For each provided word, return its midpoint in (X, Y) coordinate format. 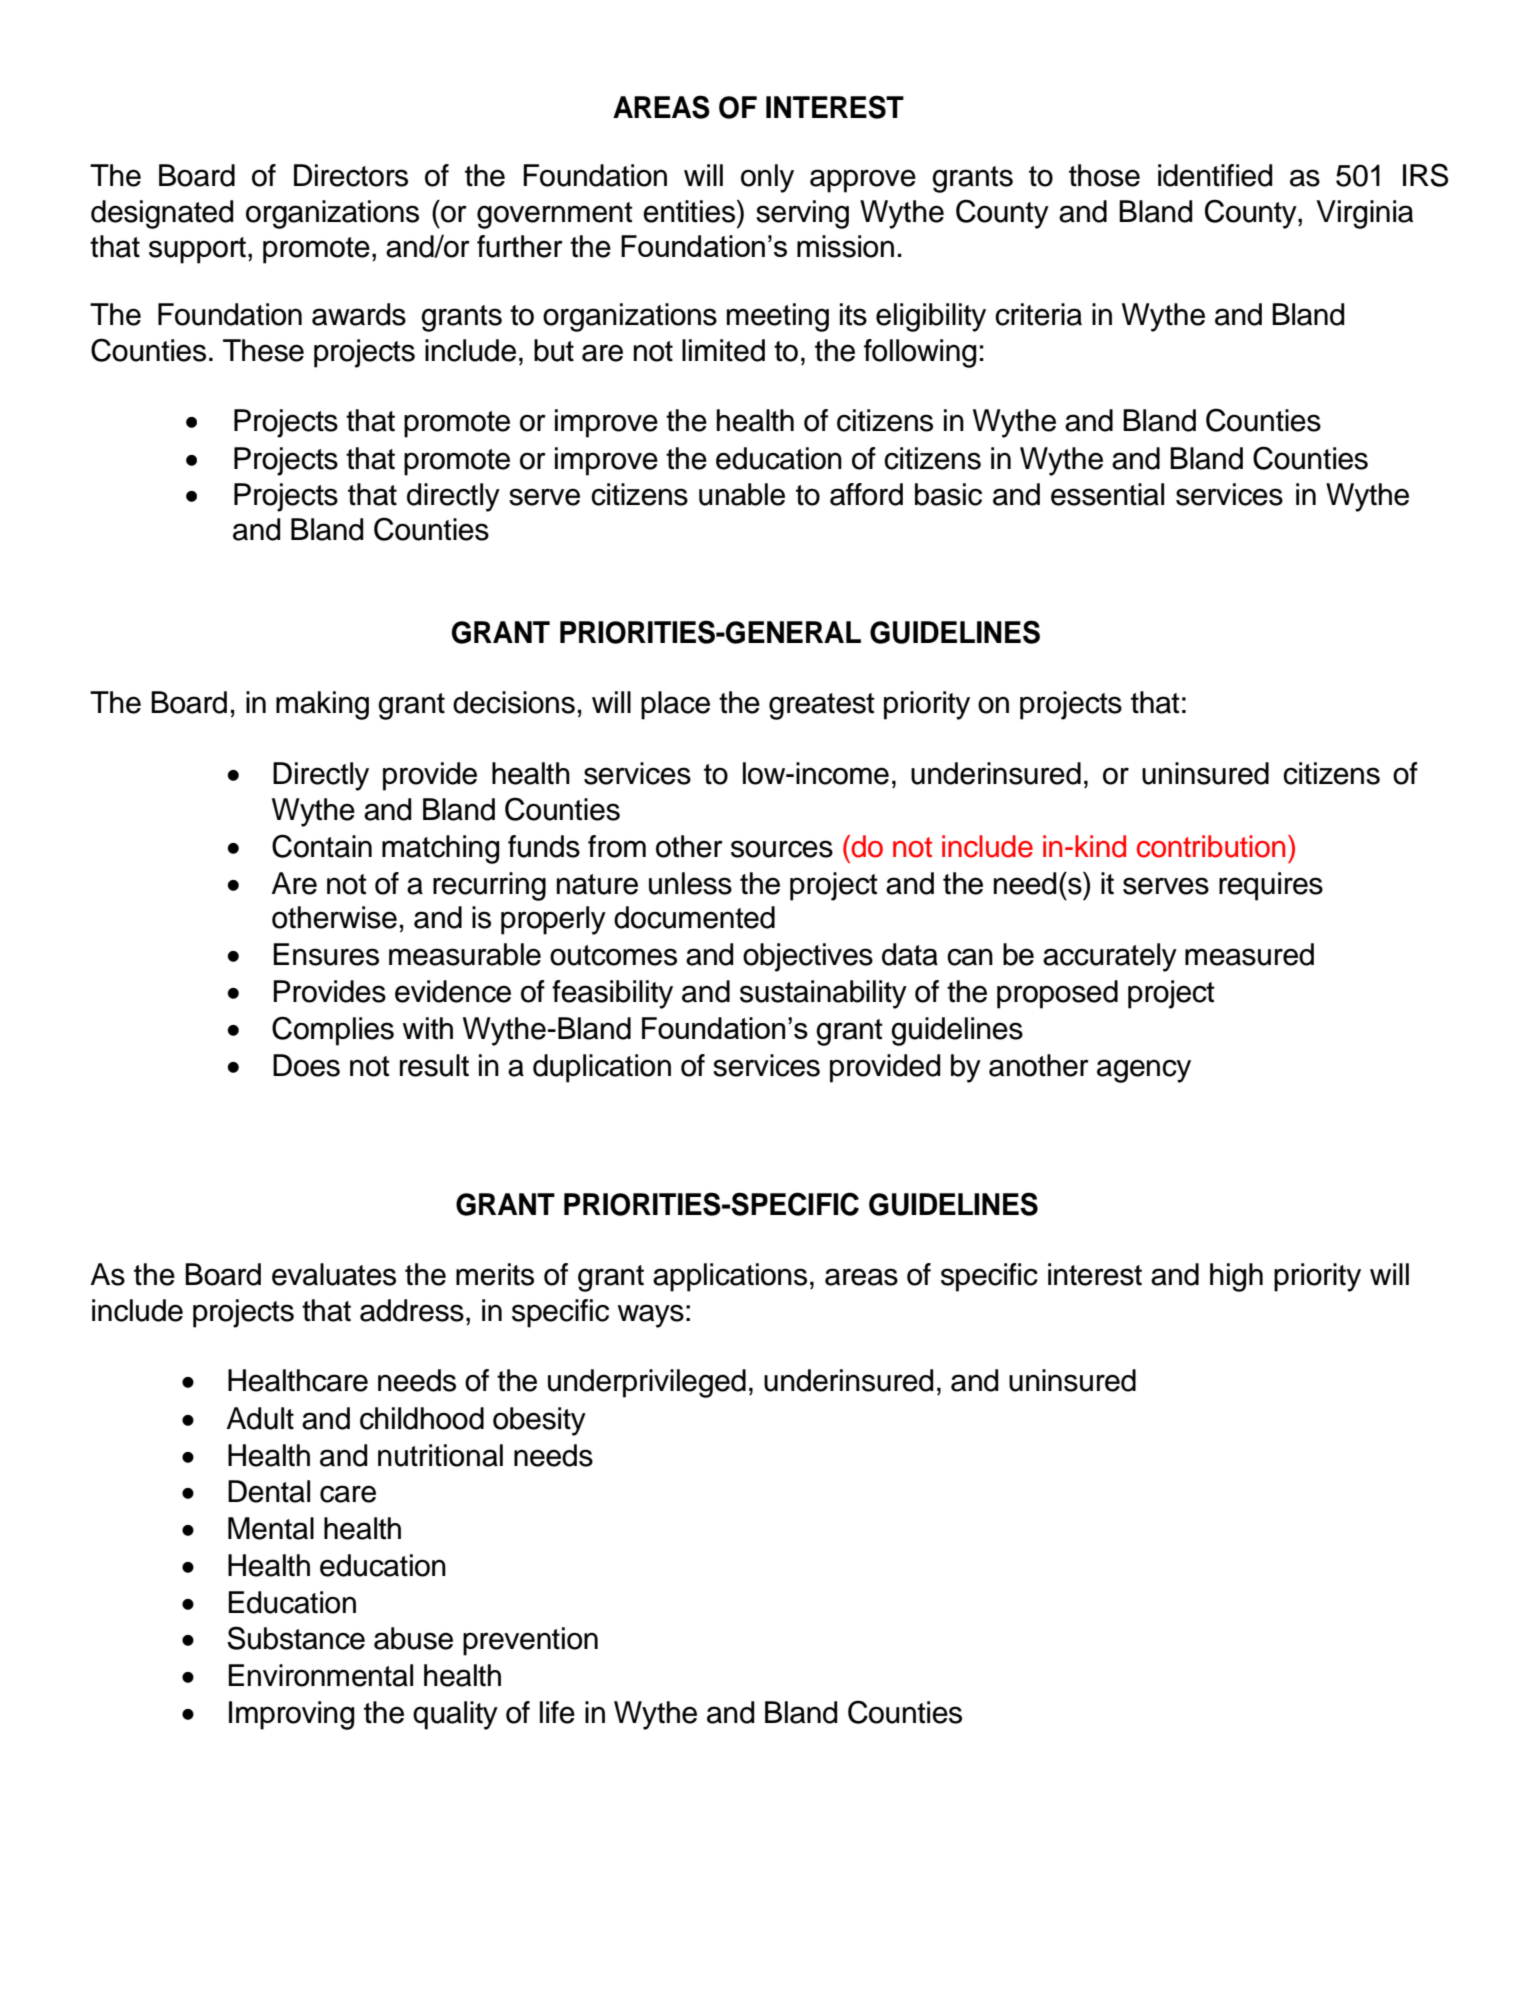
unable (742, 494)
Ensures (326, 954)
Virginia (1364, 214)
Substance (296, 1638)
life (557, 1712)
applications (730, 1277)
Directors (351, 175)
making (322, 705)
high (1236, 1277)
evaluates (334, 1274)
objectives (808, 957)
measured (1249, 954)
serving (802, 214)
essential (1107, 494)
